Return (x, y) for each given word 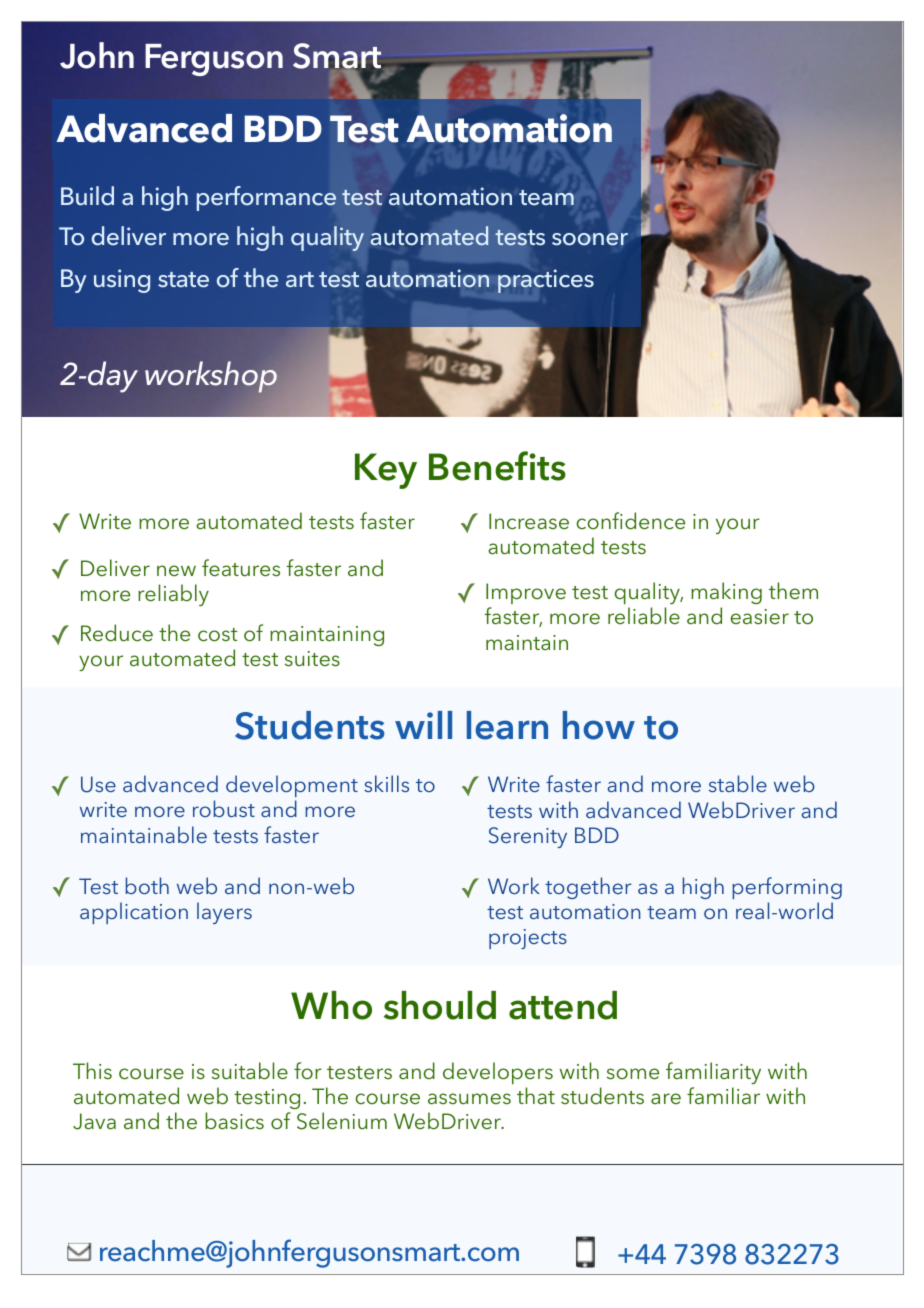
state (183, 280)
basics (234, 1120)
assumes (469, 1099)
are (666, 1098)
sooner (590, 239)
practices (546, 281)
